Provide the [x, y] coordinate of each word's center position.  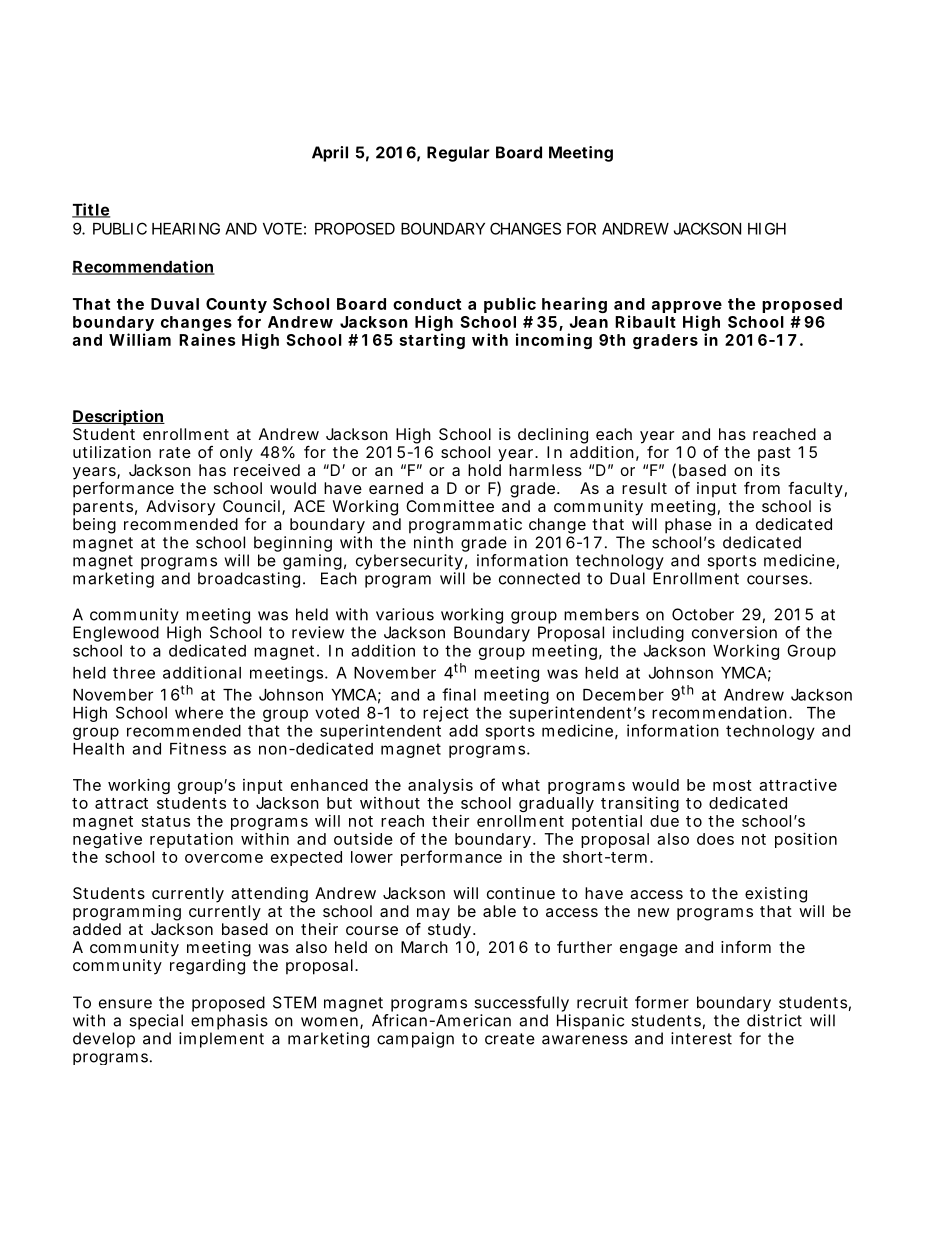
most [732, 785]
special [156, 1022]
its [770, 470]
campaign [415, 1040]
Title [91, 210]
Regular [458, 154]
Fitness [198, 748]
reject [445, 714]
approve [687, 308]
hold [484, 470]
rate [175, 452]
